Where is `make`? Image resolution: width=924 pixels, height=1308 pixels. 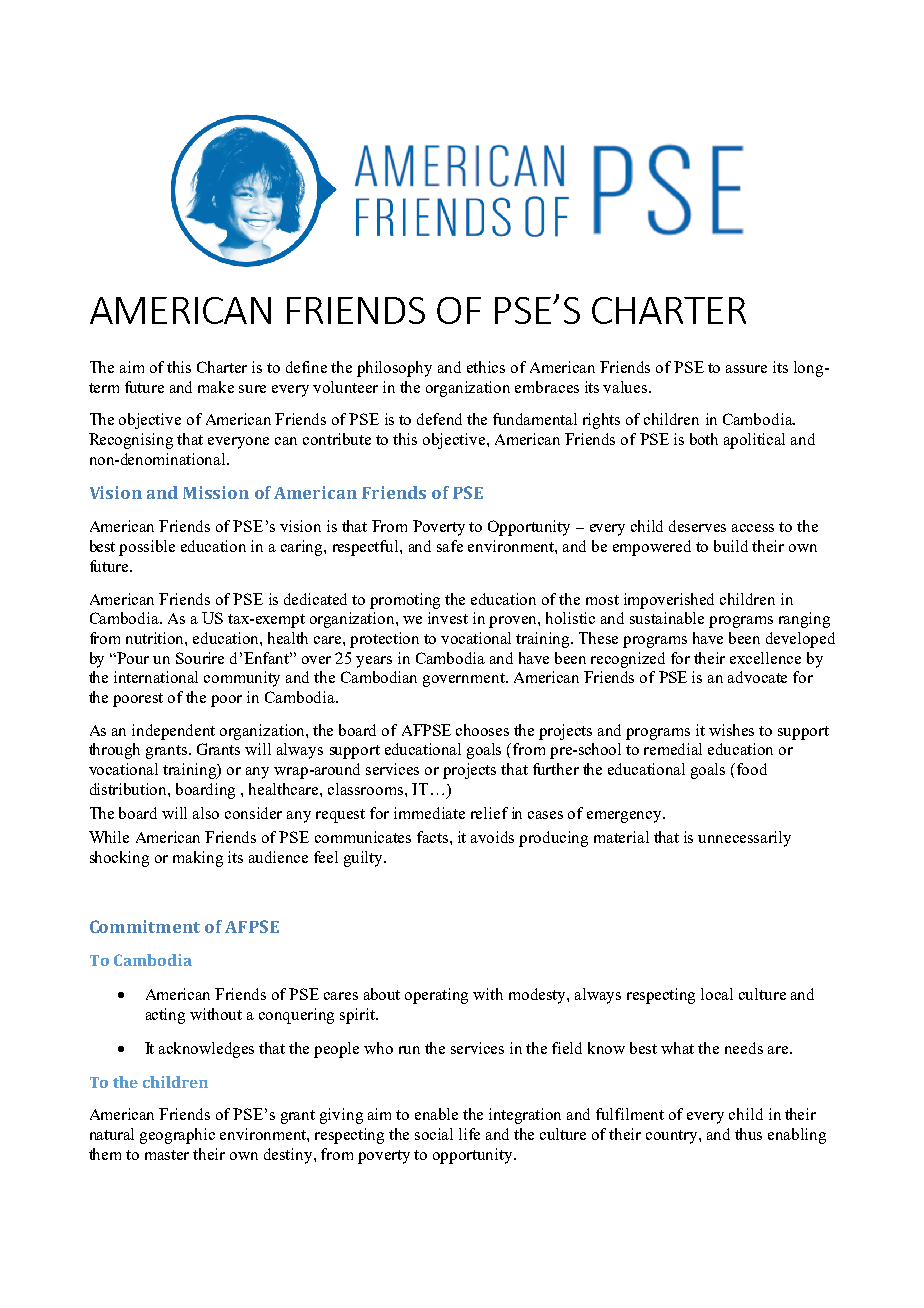 make is located at coordinates (216, 387).
